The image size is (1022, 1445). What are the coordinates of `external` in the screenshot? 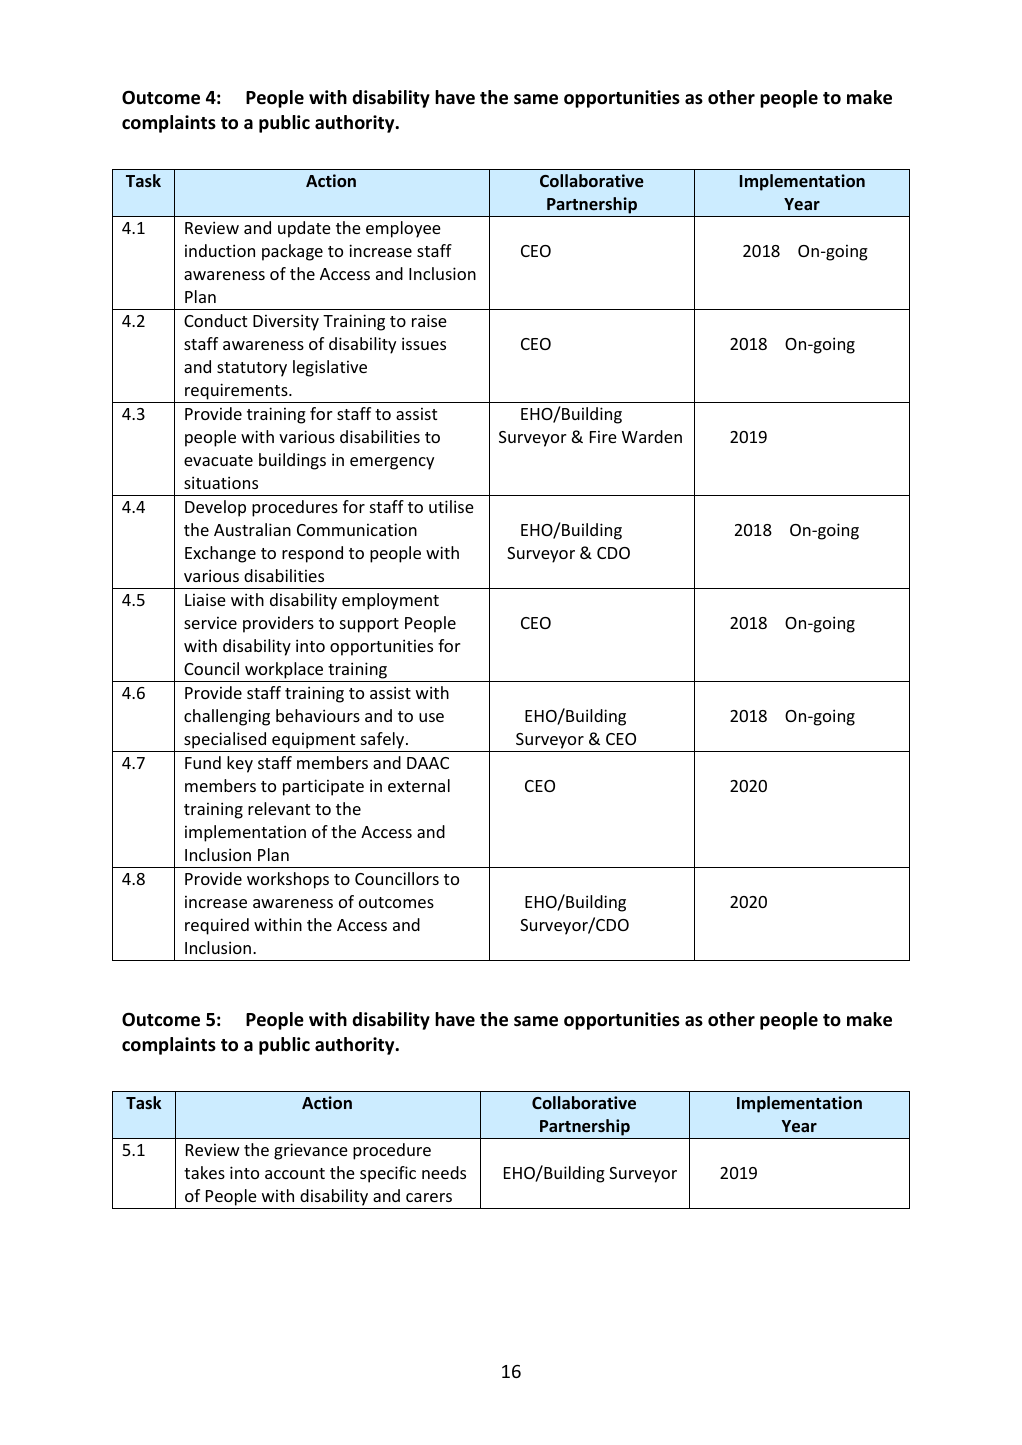 It's located at (419, 785).
